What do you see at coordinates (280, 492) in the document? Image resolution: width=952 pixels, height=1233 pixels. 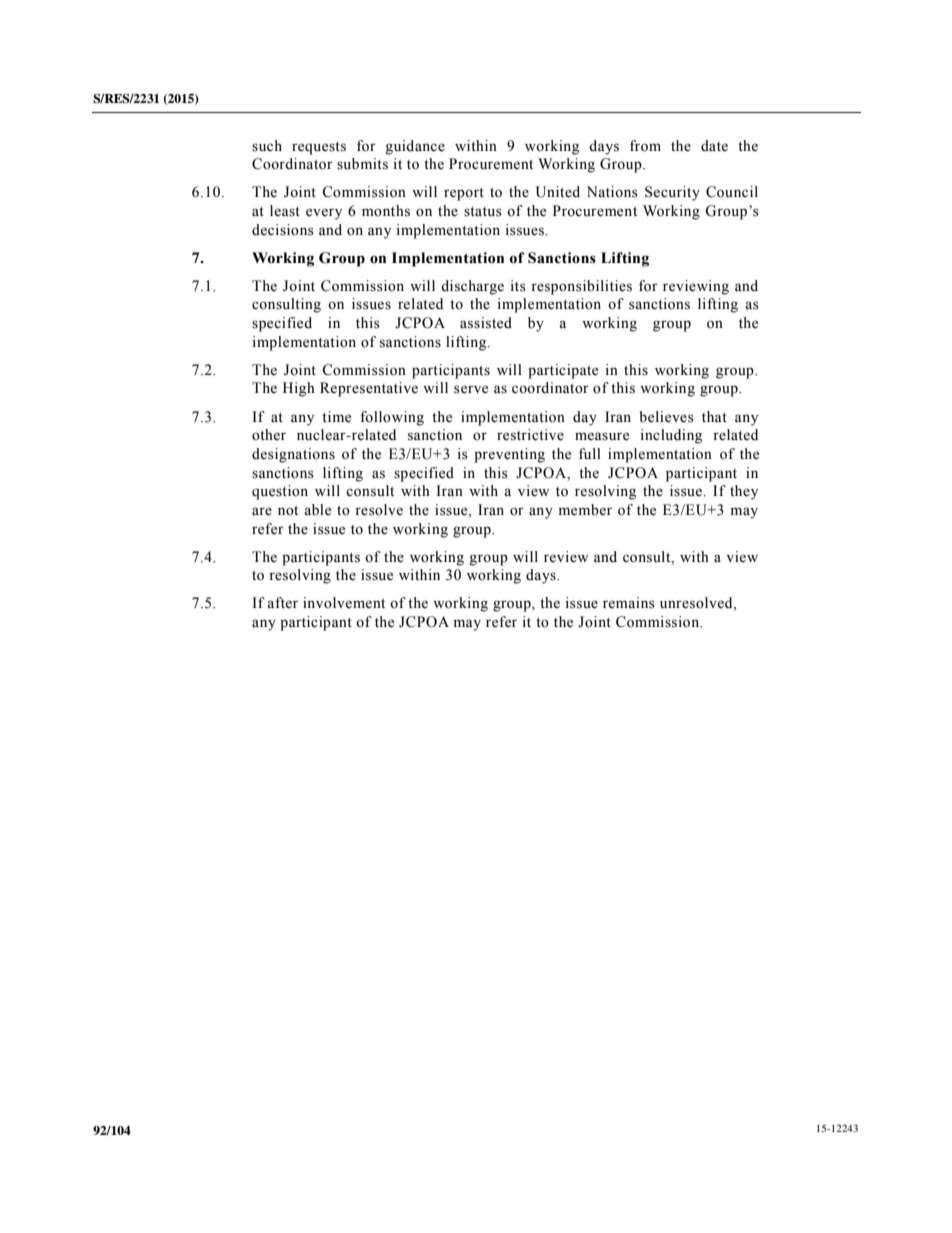 I see `question` at bounding box center [280, 492].
